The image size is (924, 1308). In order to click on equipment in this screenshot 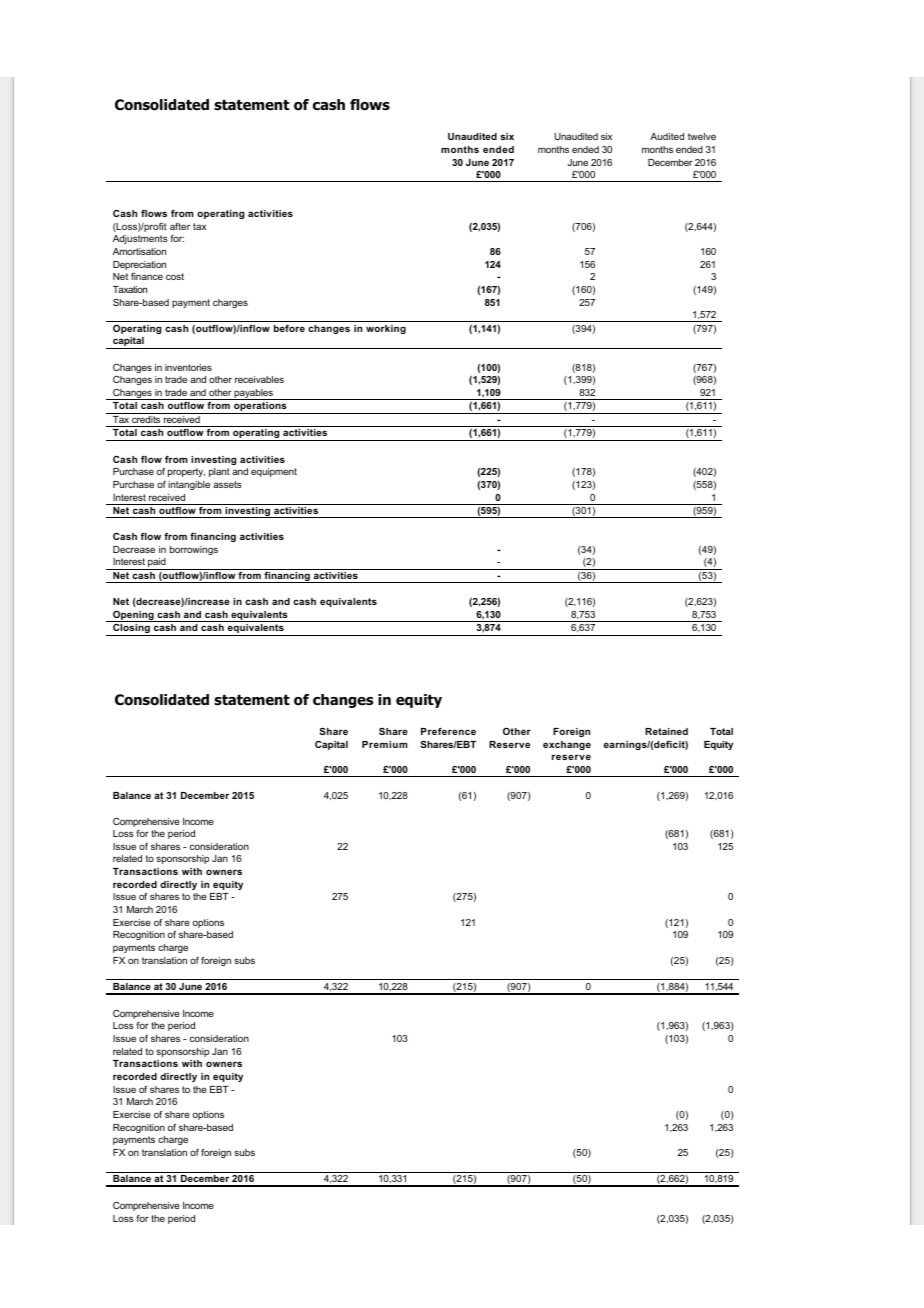, I will do `click(274, 472)`.
